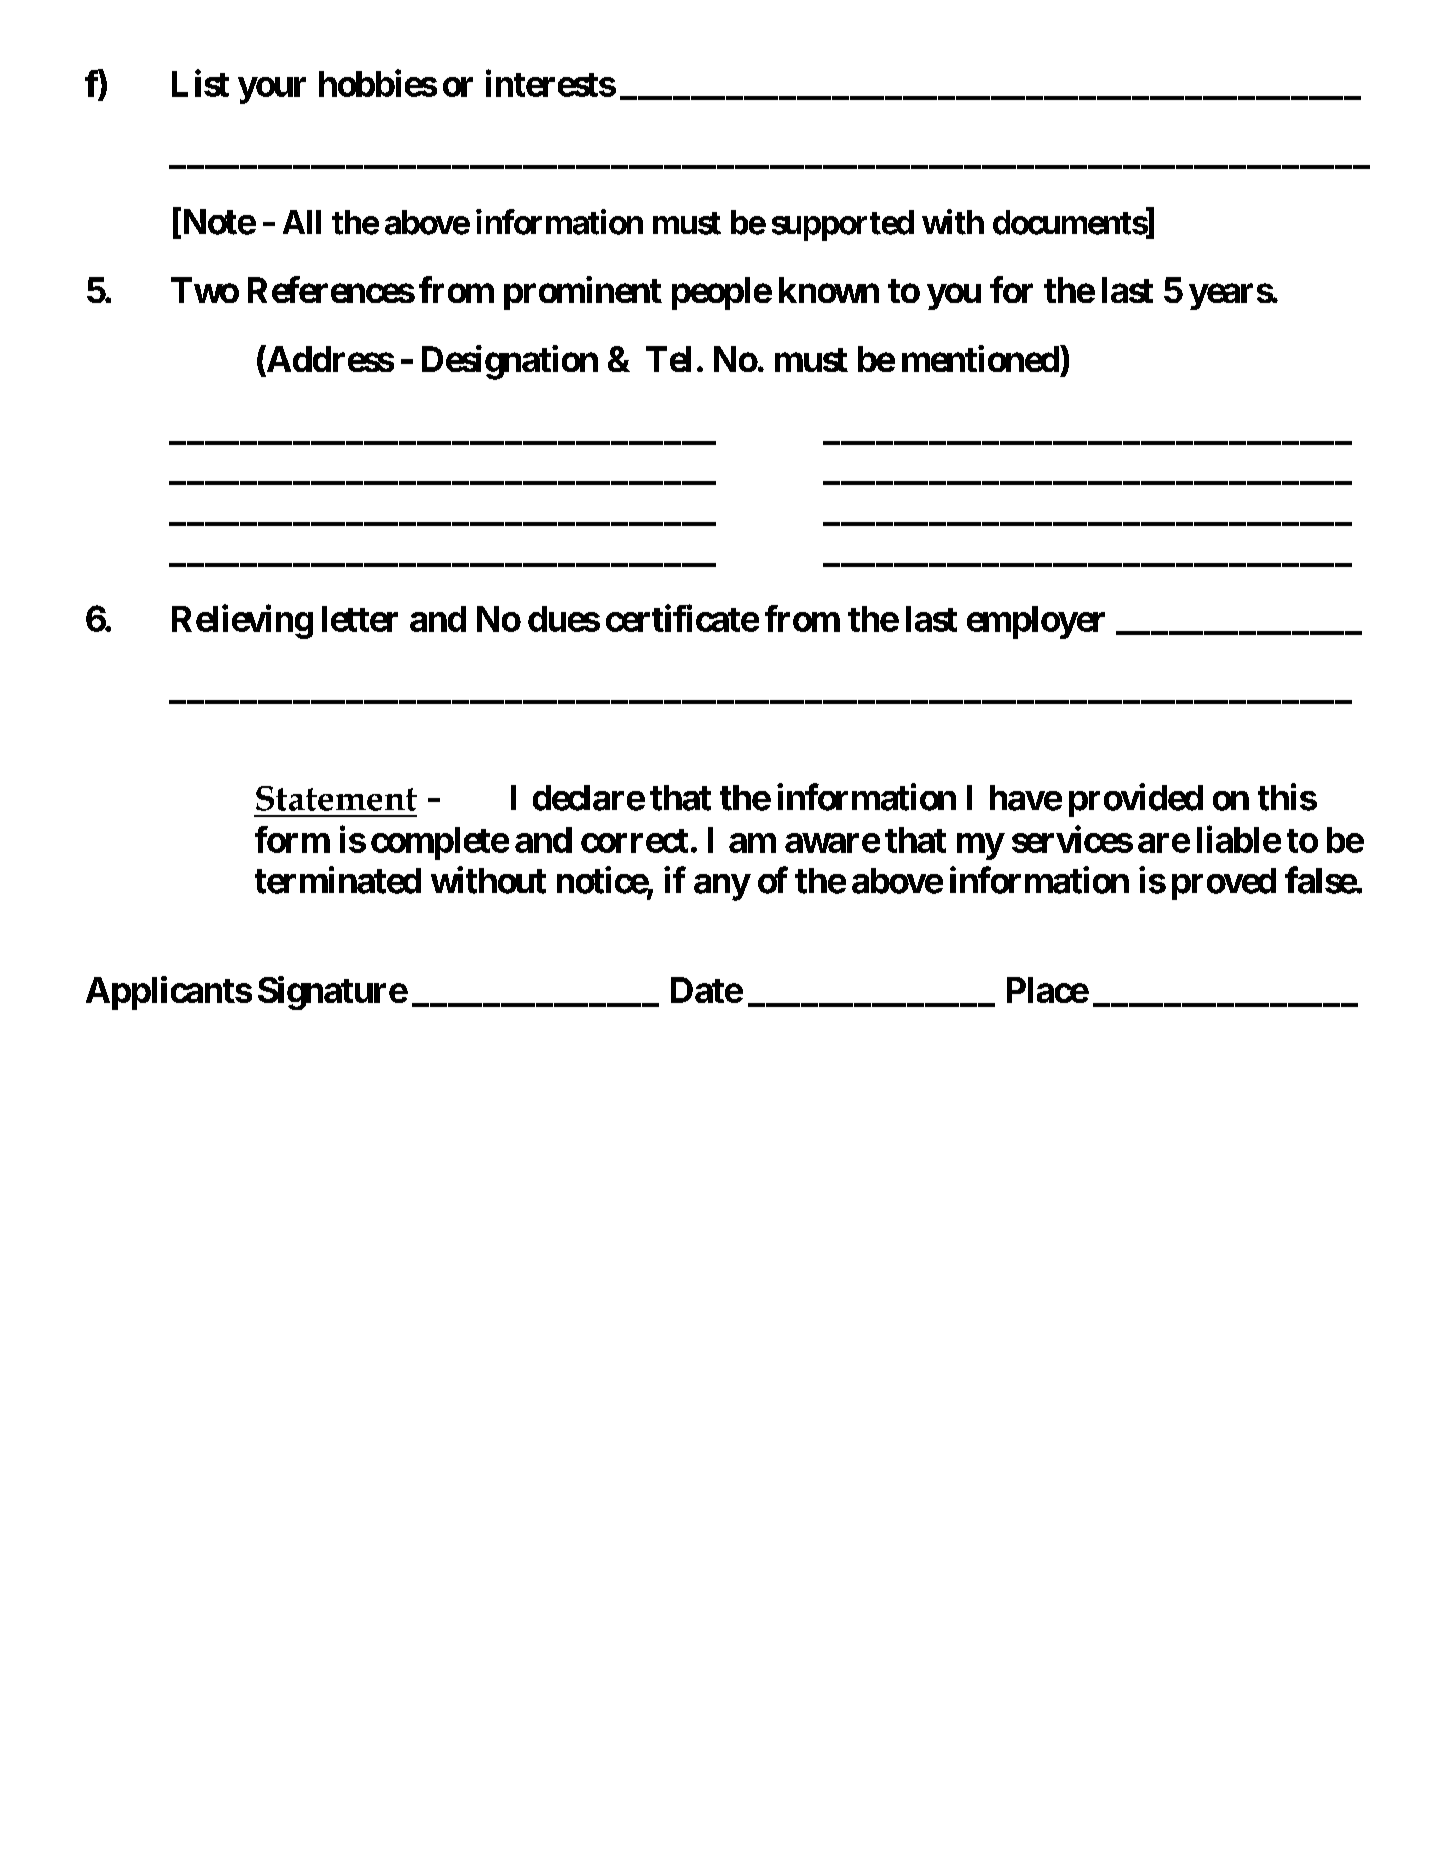 This screenshot has height=1865, width=1441. Describe the element at coordinates (1136, 800) in the screenshot. I see `provided` at that location.
